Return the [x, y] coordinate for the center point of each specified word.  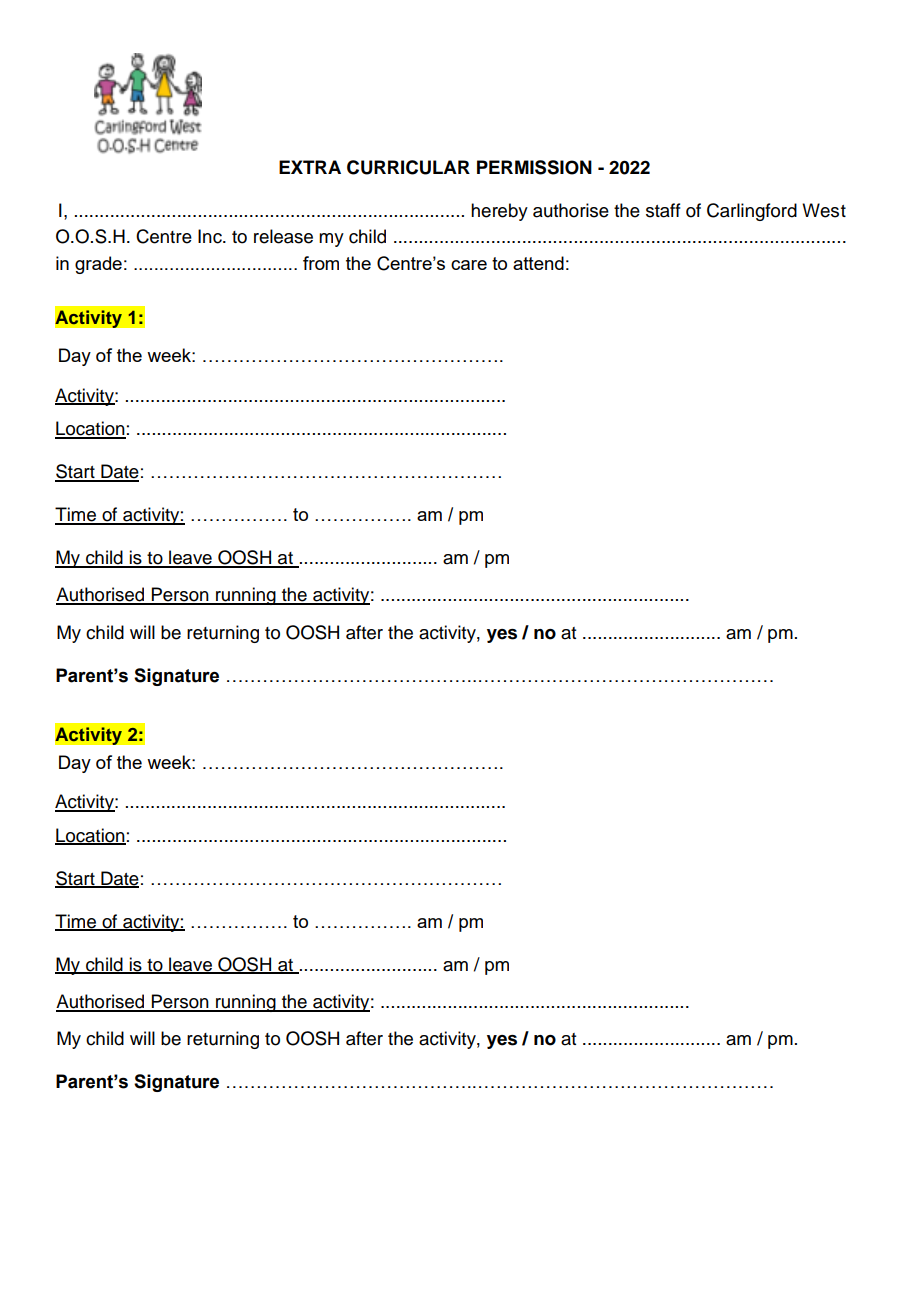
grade [98, 265]
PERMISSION [534, 167]
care [469, 265]
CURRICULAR [408, 167]
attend [538, 263]
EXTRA [310, 167]
